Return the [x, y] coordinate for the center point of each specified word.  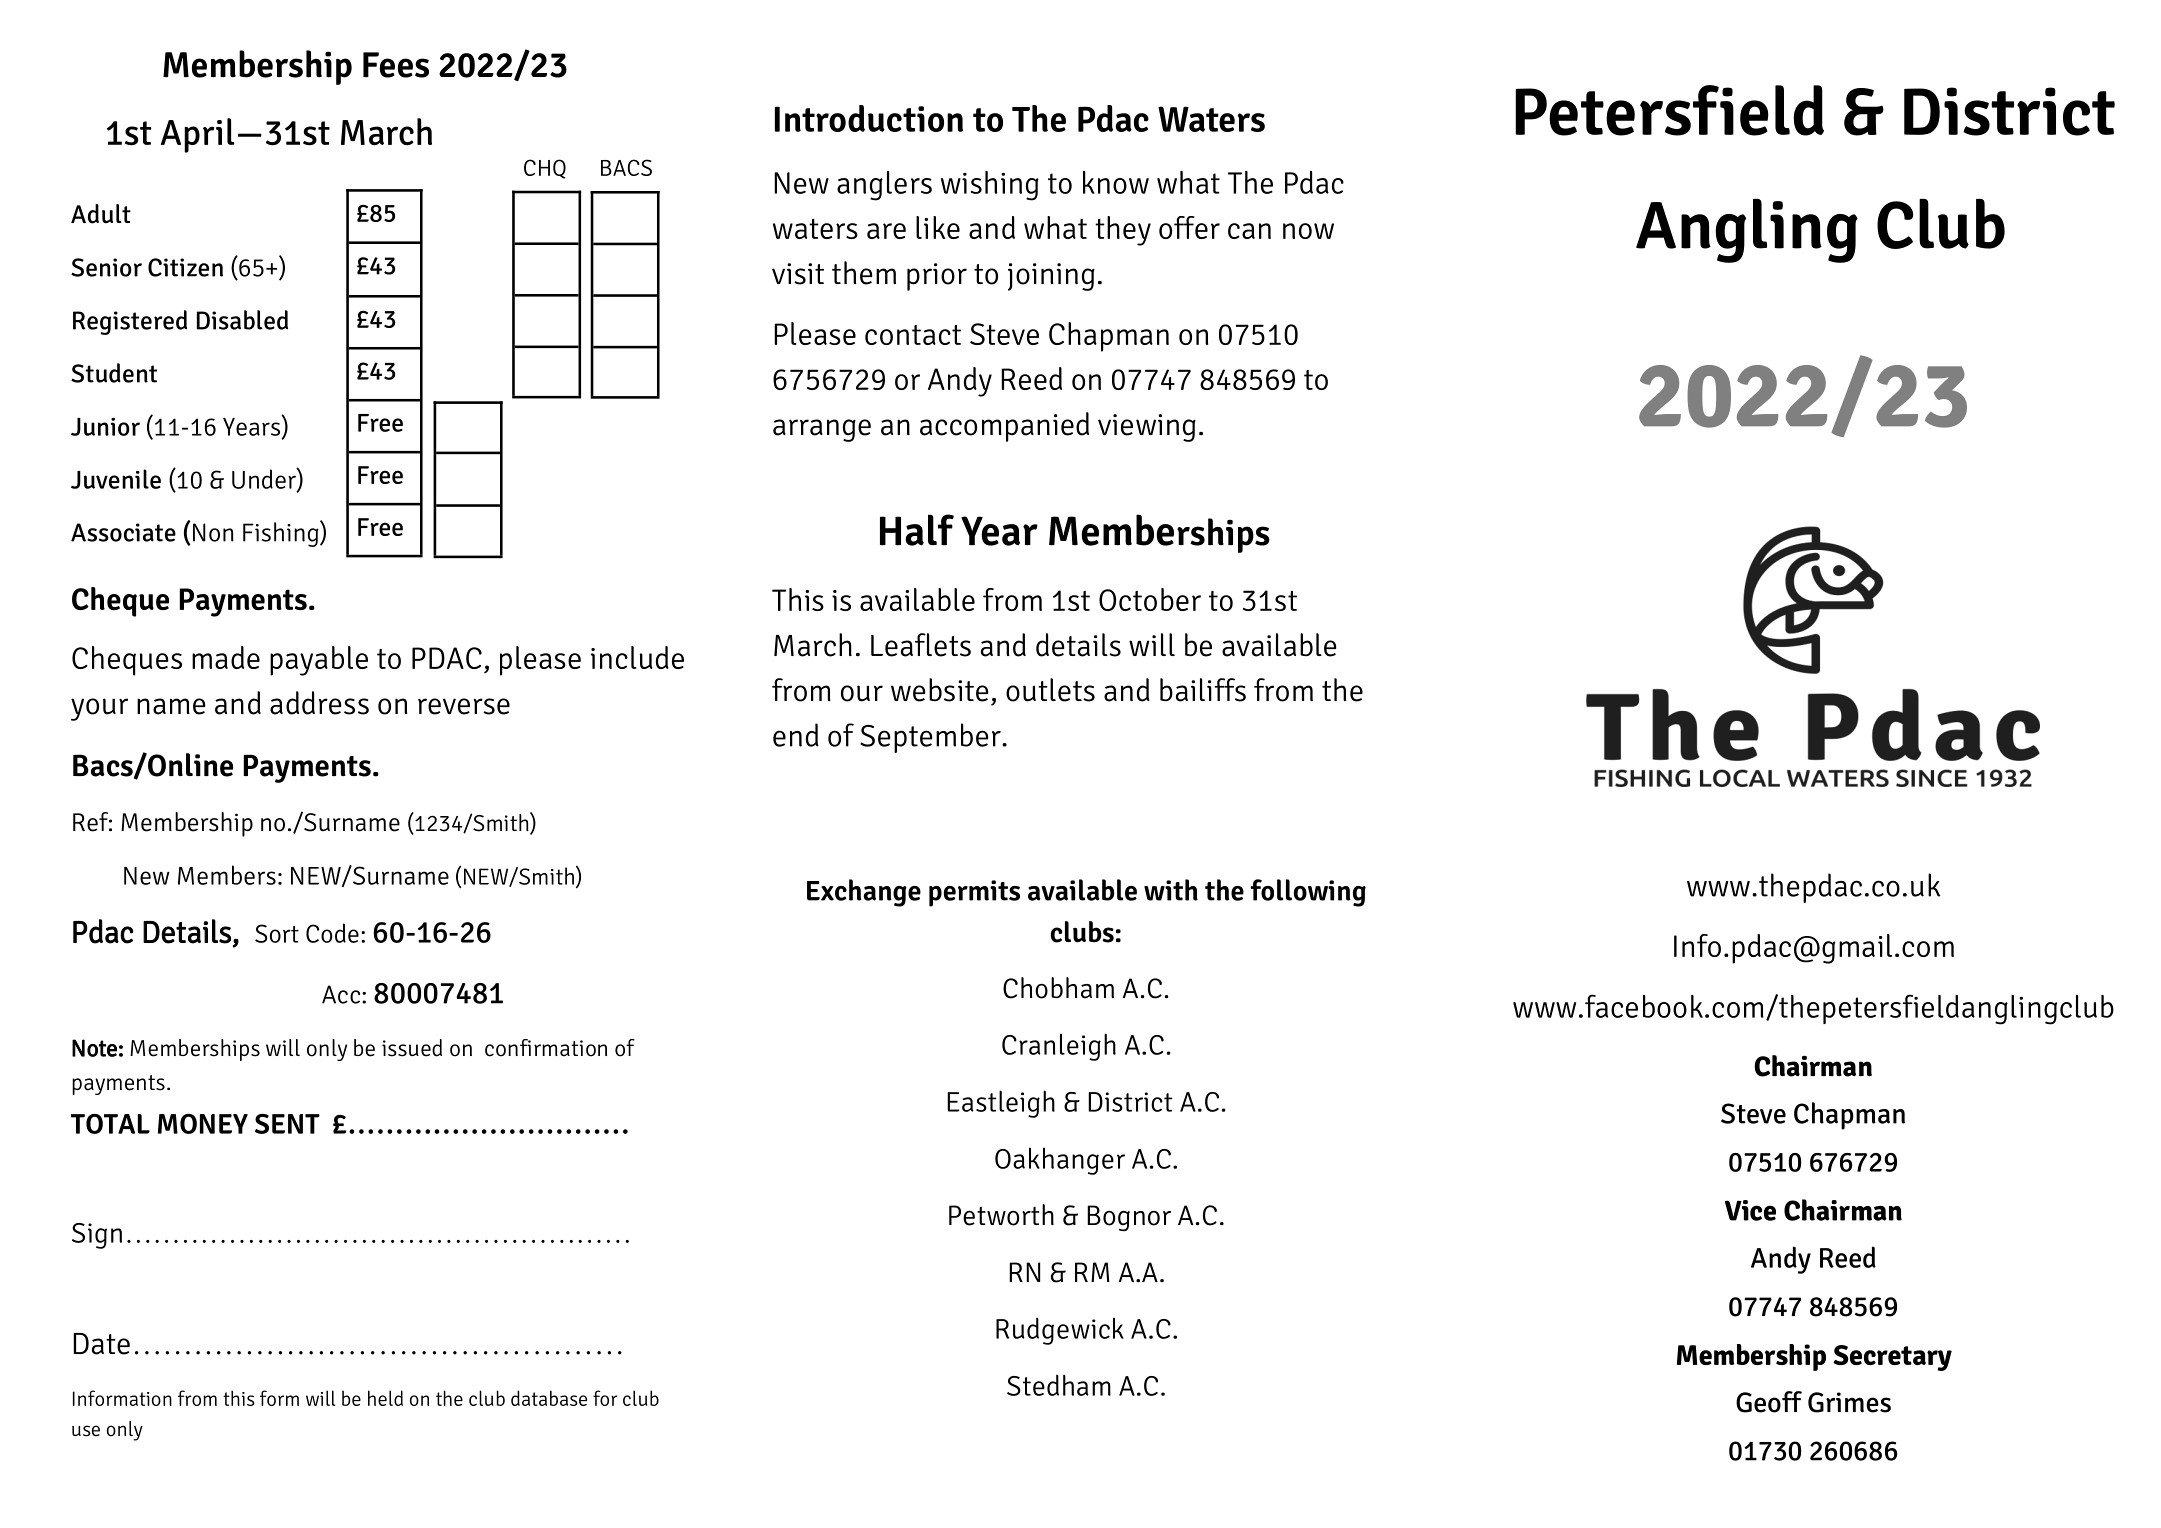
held [385, 1398]
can [1249, 231]
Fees [396, 65]
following [1308, 893]
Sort [277, 933]
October [1150, 599]
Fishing [282, 533]
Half [917, 530]
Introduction [869, 118]
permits [974, 893]
